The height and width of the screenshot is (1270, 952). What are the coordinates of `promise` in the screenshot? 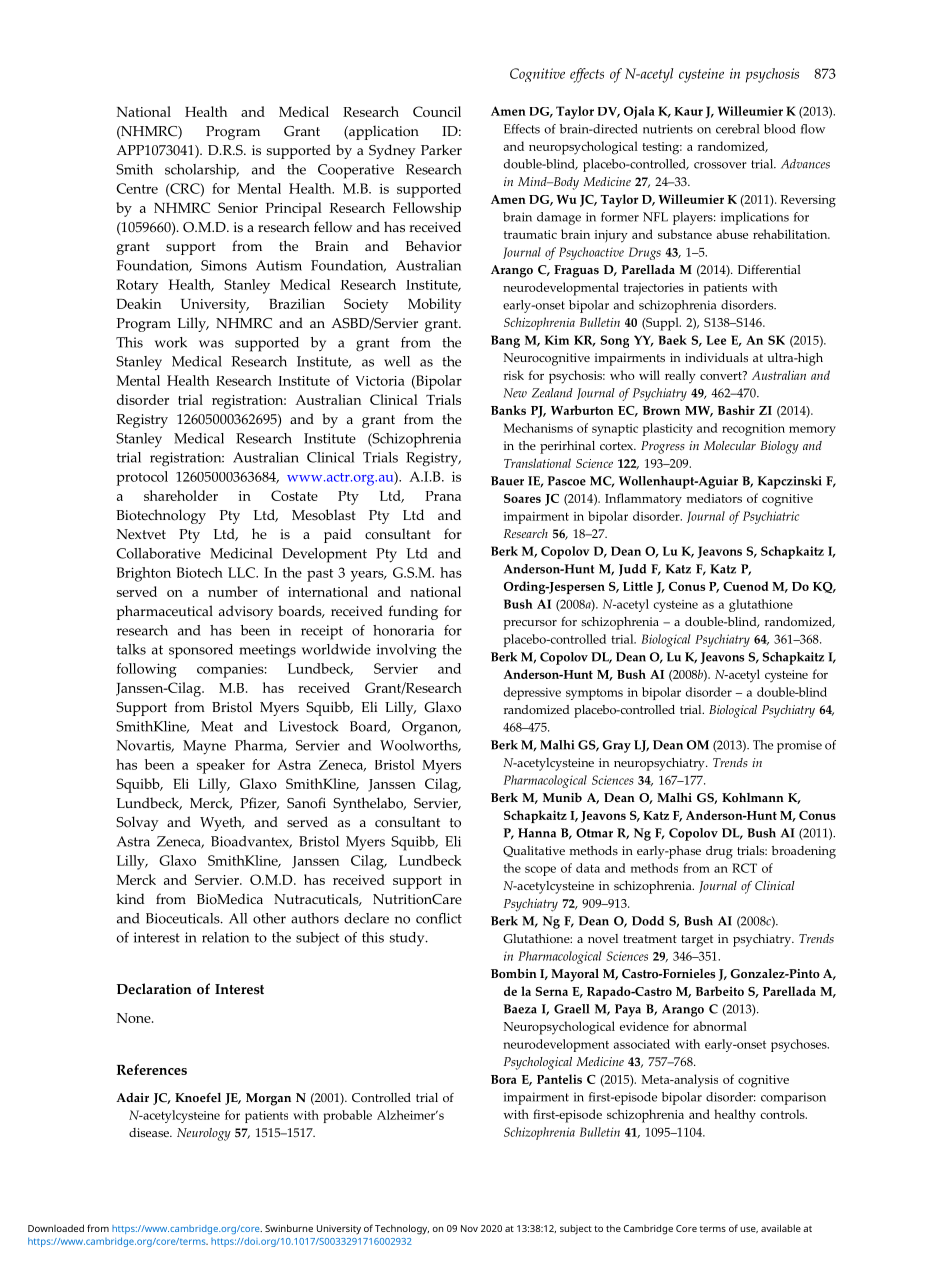 It's located at (799, 746).
